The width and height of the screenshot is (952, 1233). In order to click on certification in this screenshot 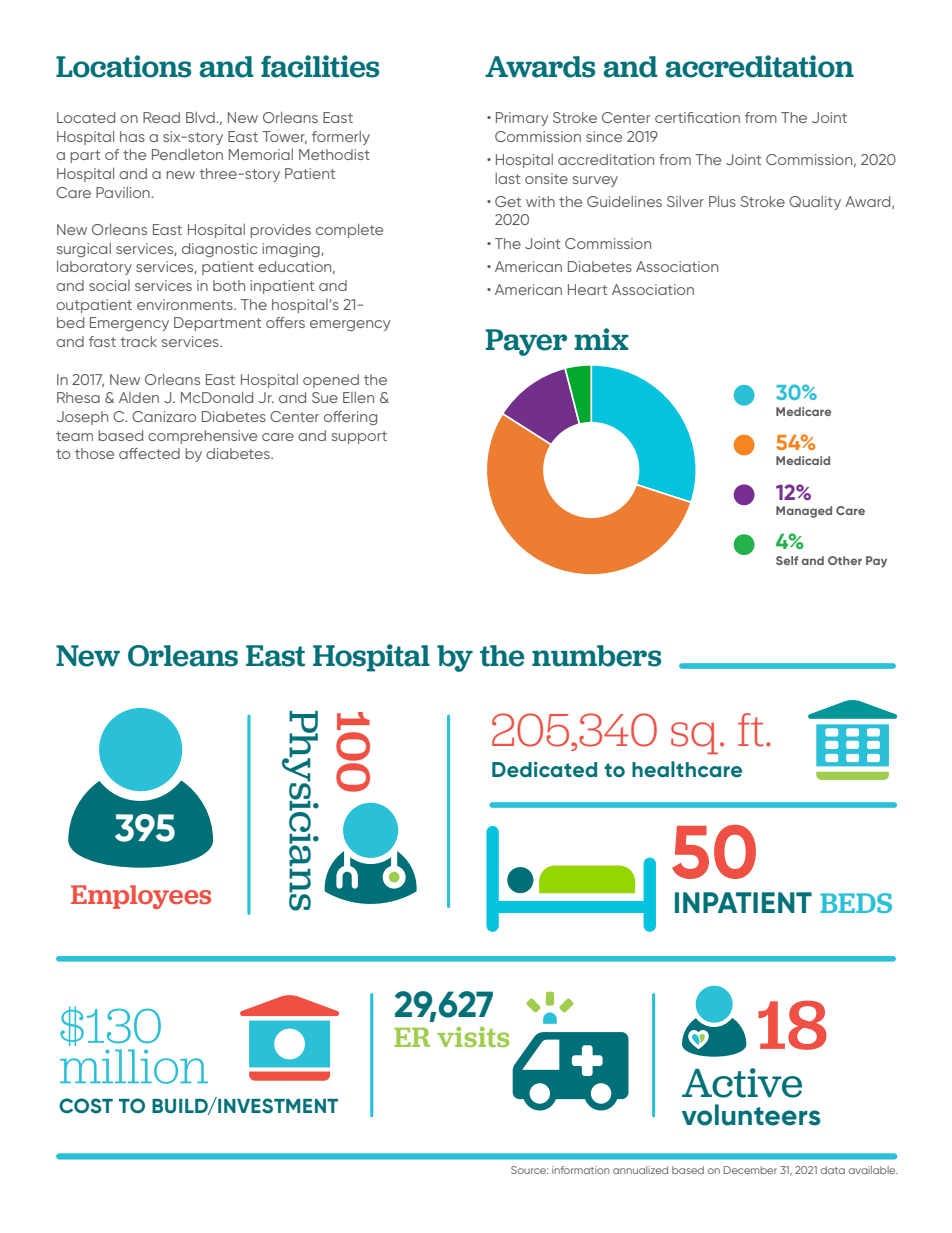, I will do `click(697, 117)`.
